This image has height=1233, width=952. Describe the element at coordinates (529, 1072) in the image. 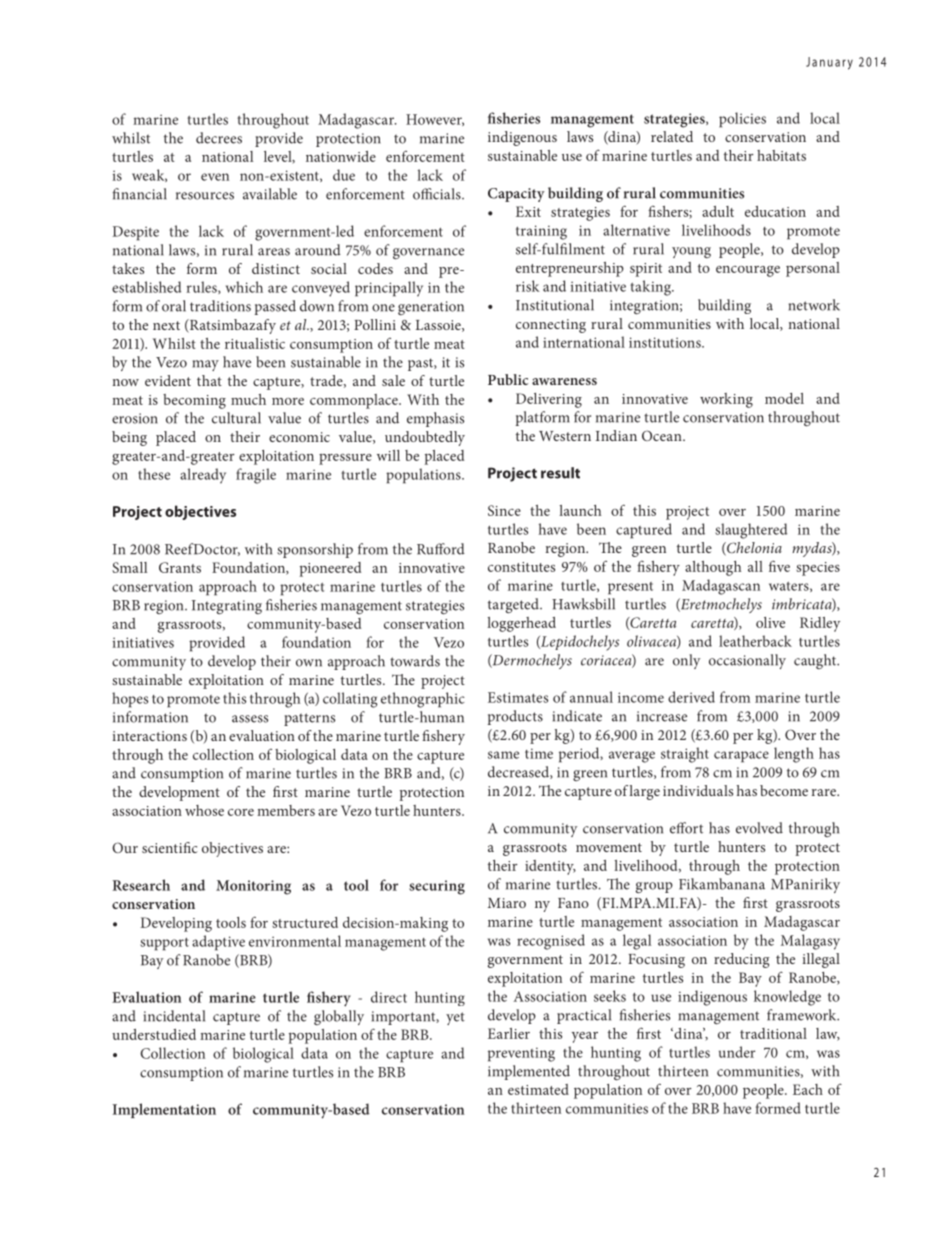

I see `implemented` at that location.
